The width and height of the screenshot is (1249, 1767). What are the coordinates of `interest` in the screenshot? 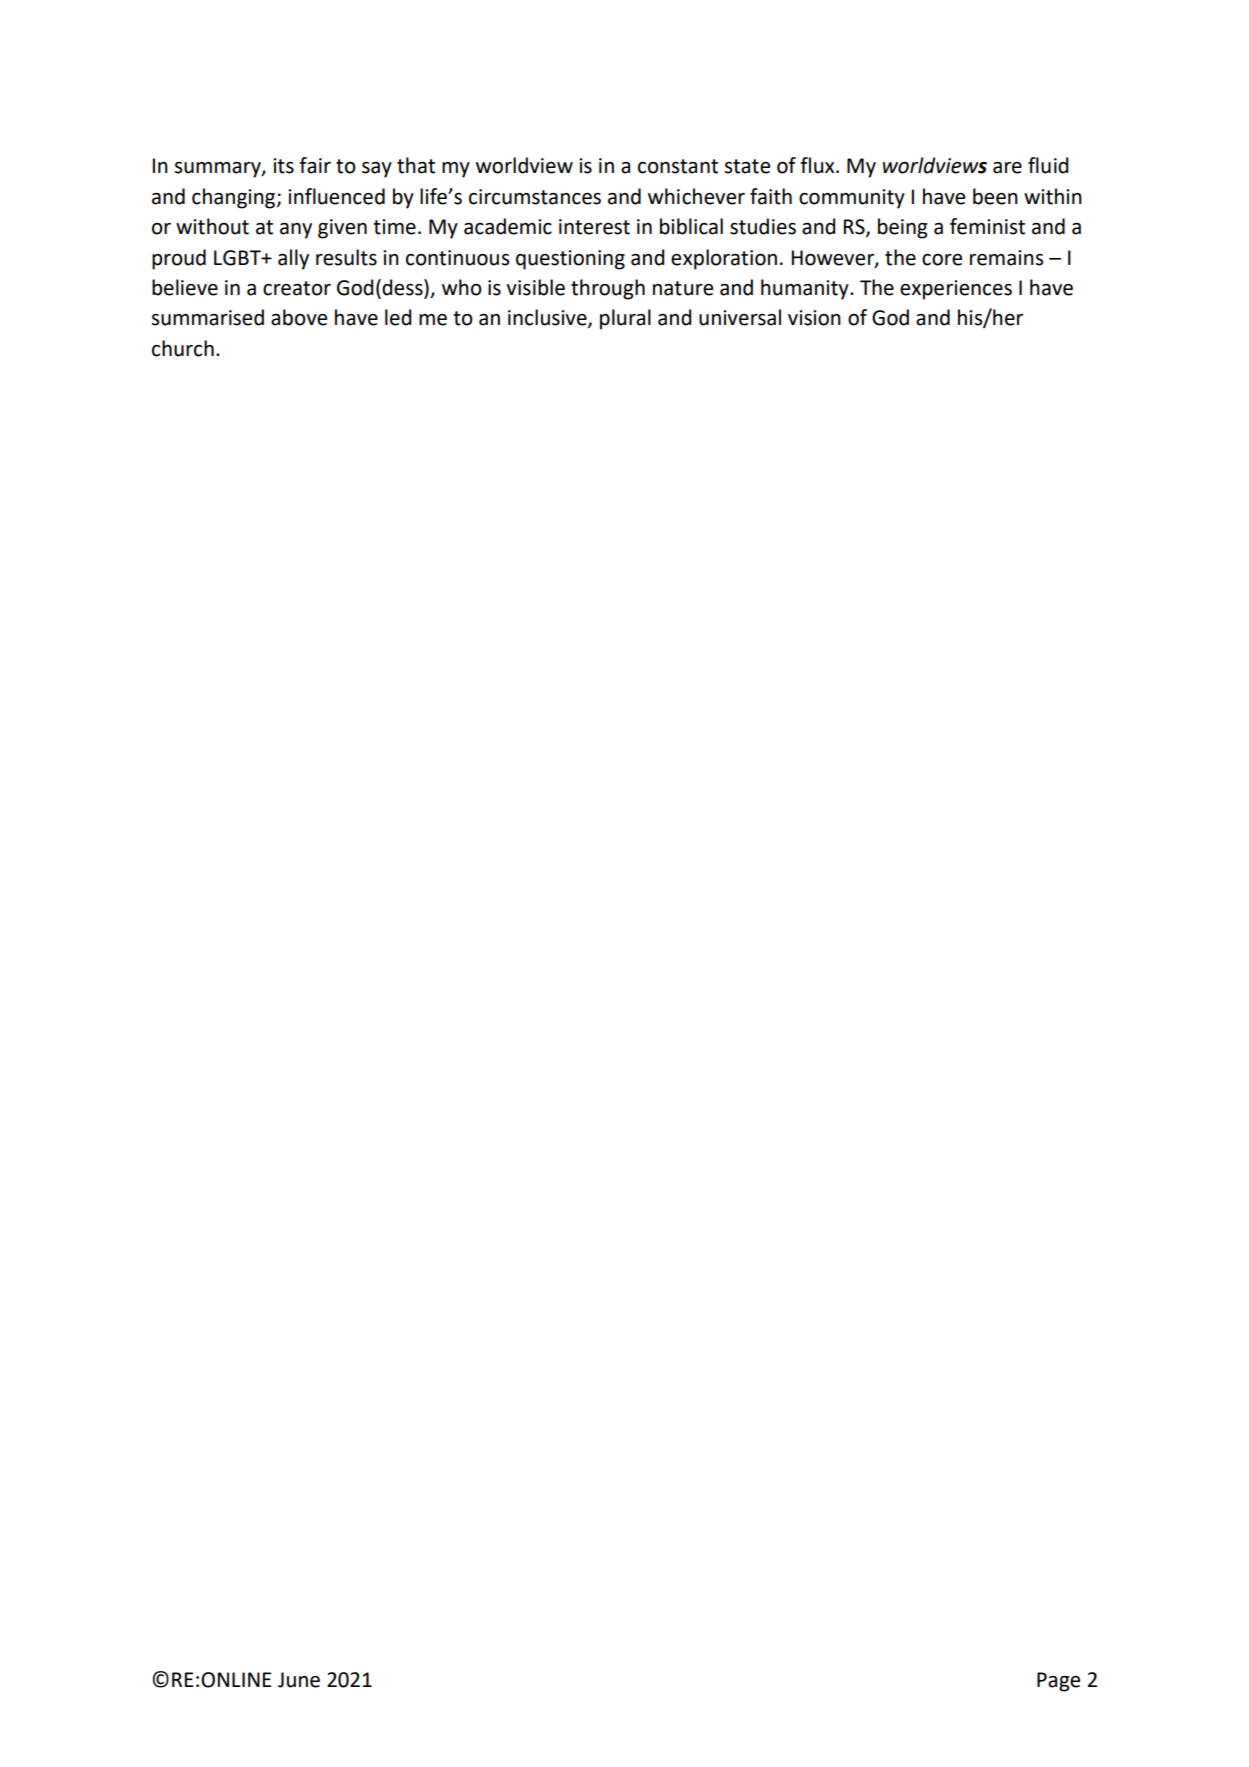 It's located at (594, 227).
